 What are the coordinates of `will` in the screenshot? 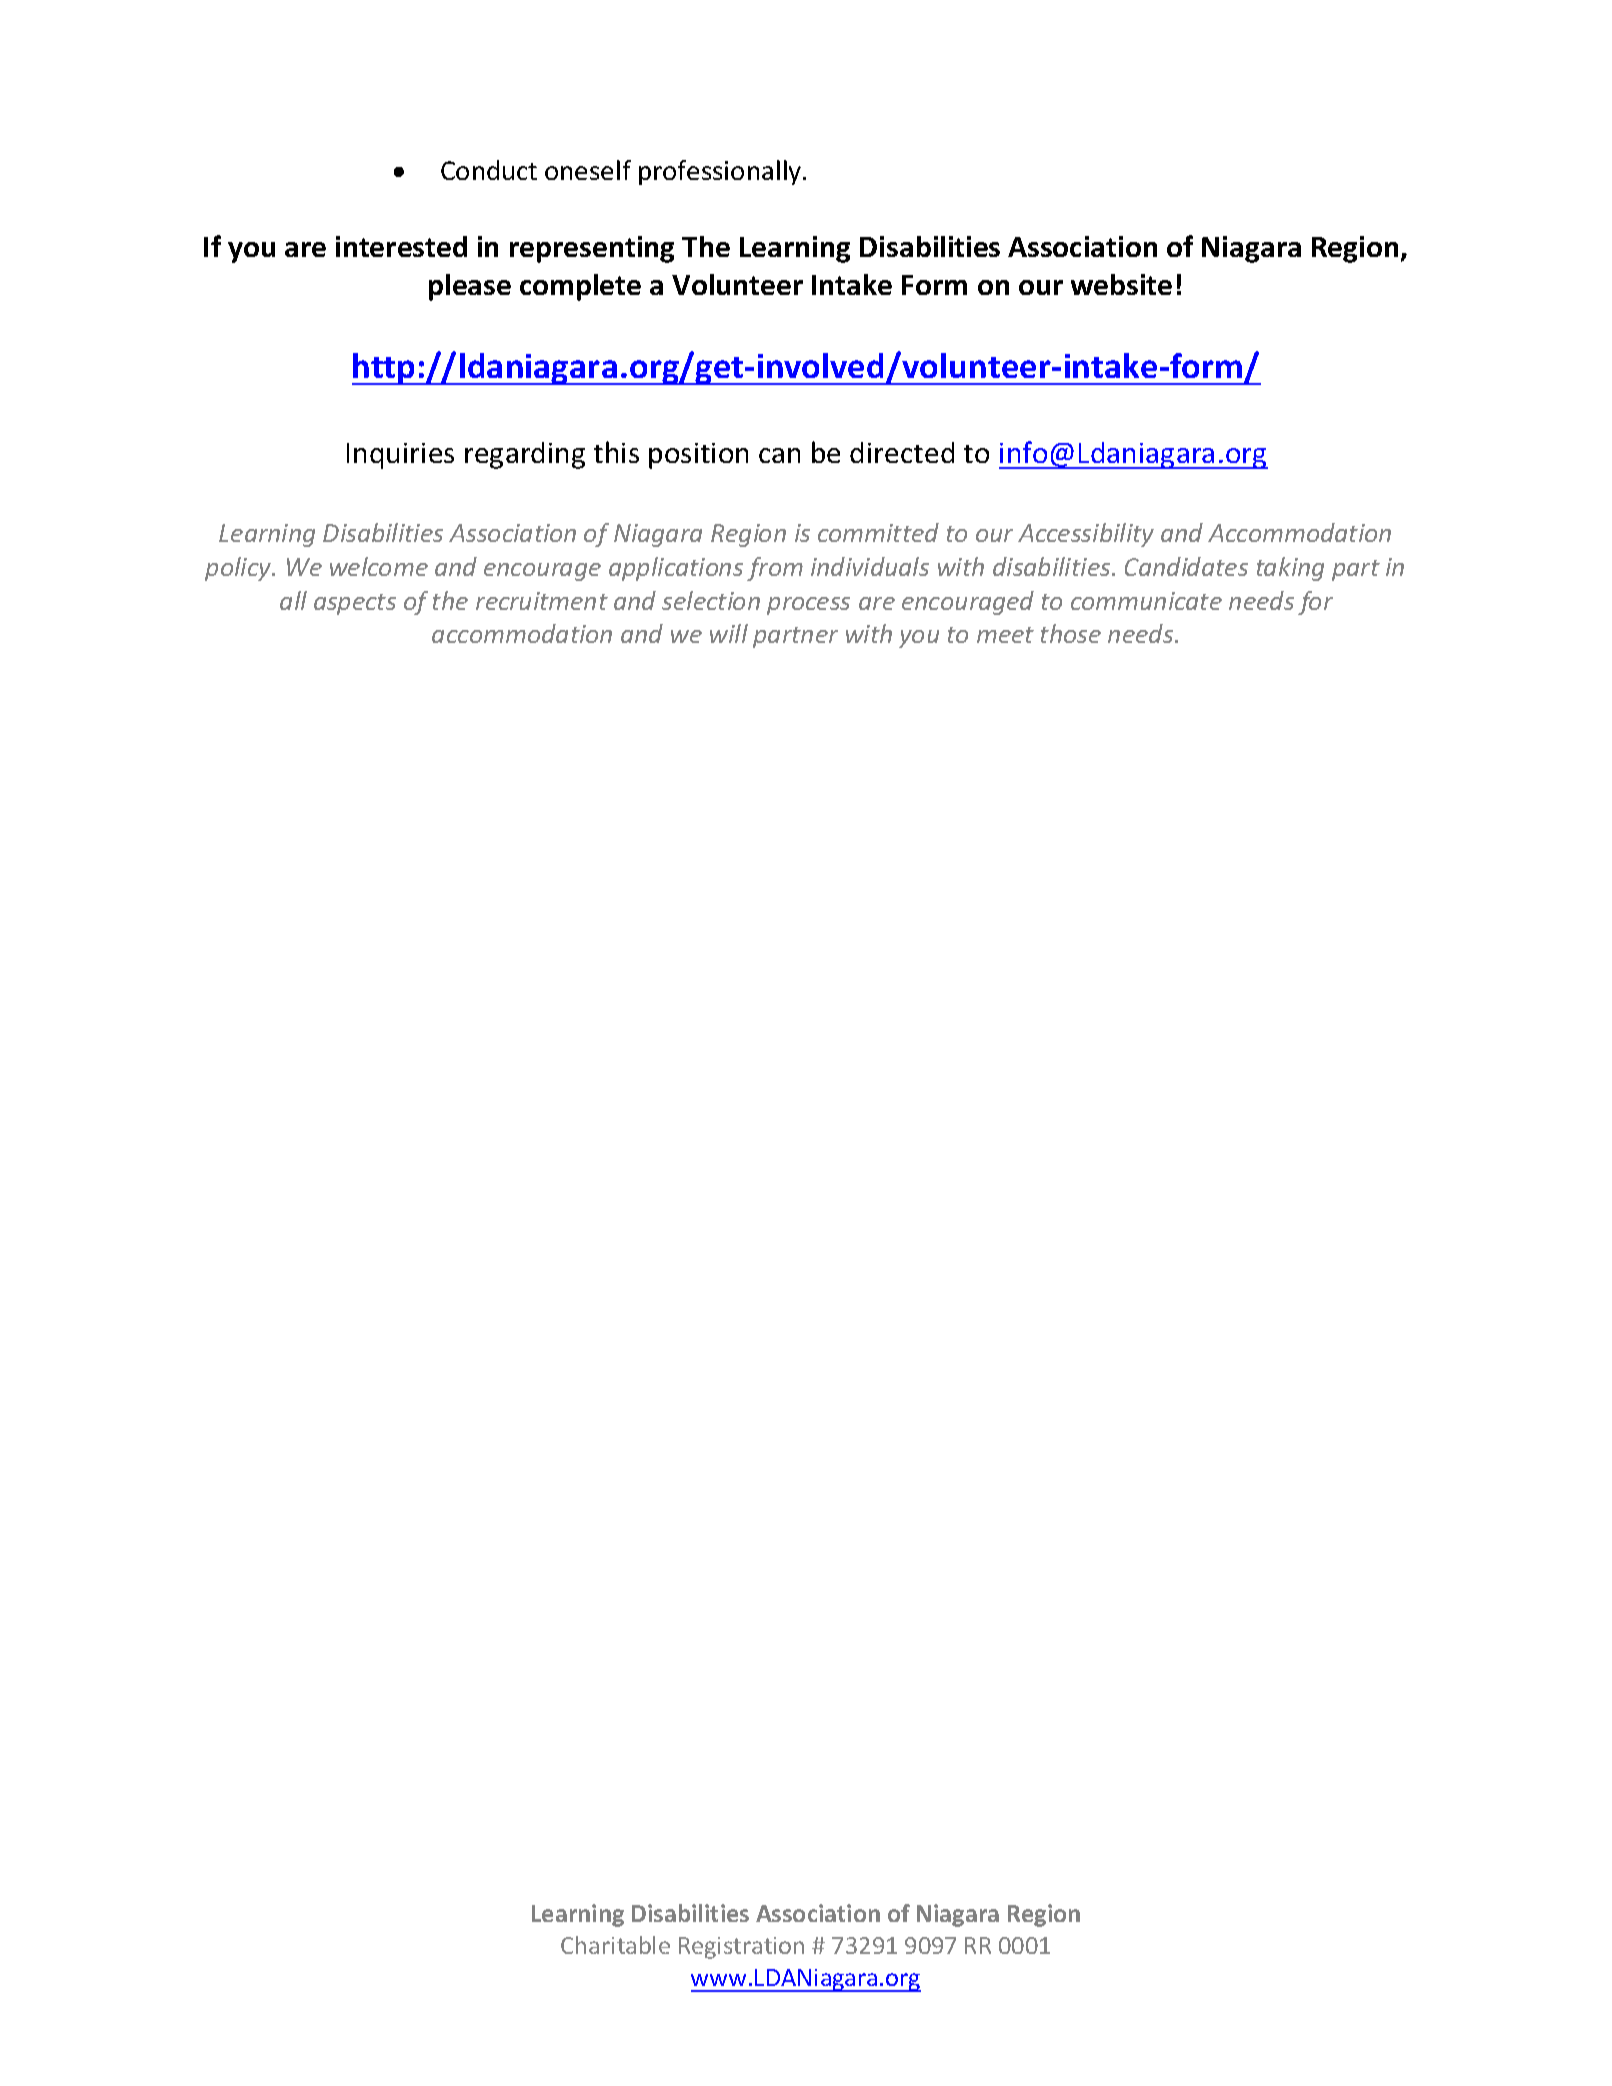 It's located at (729, 633).
